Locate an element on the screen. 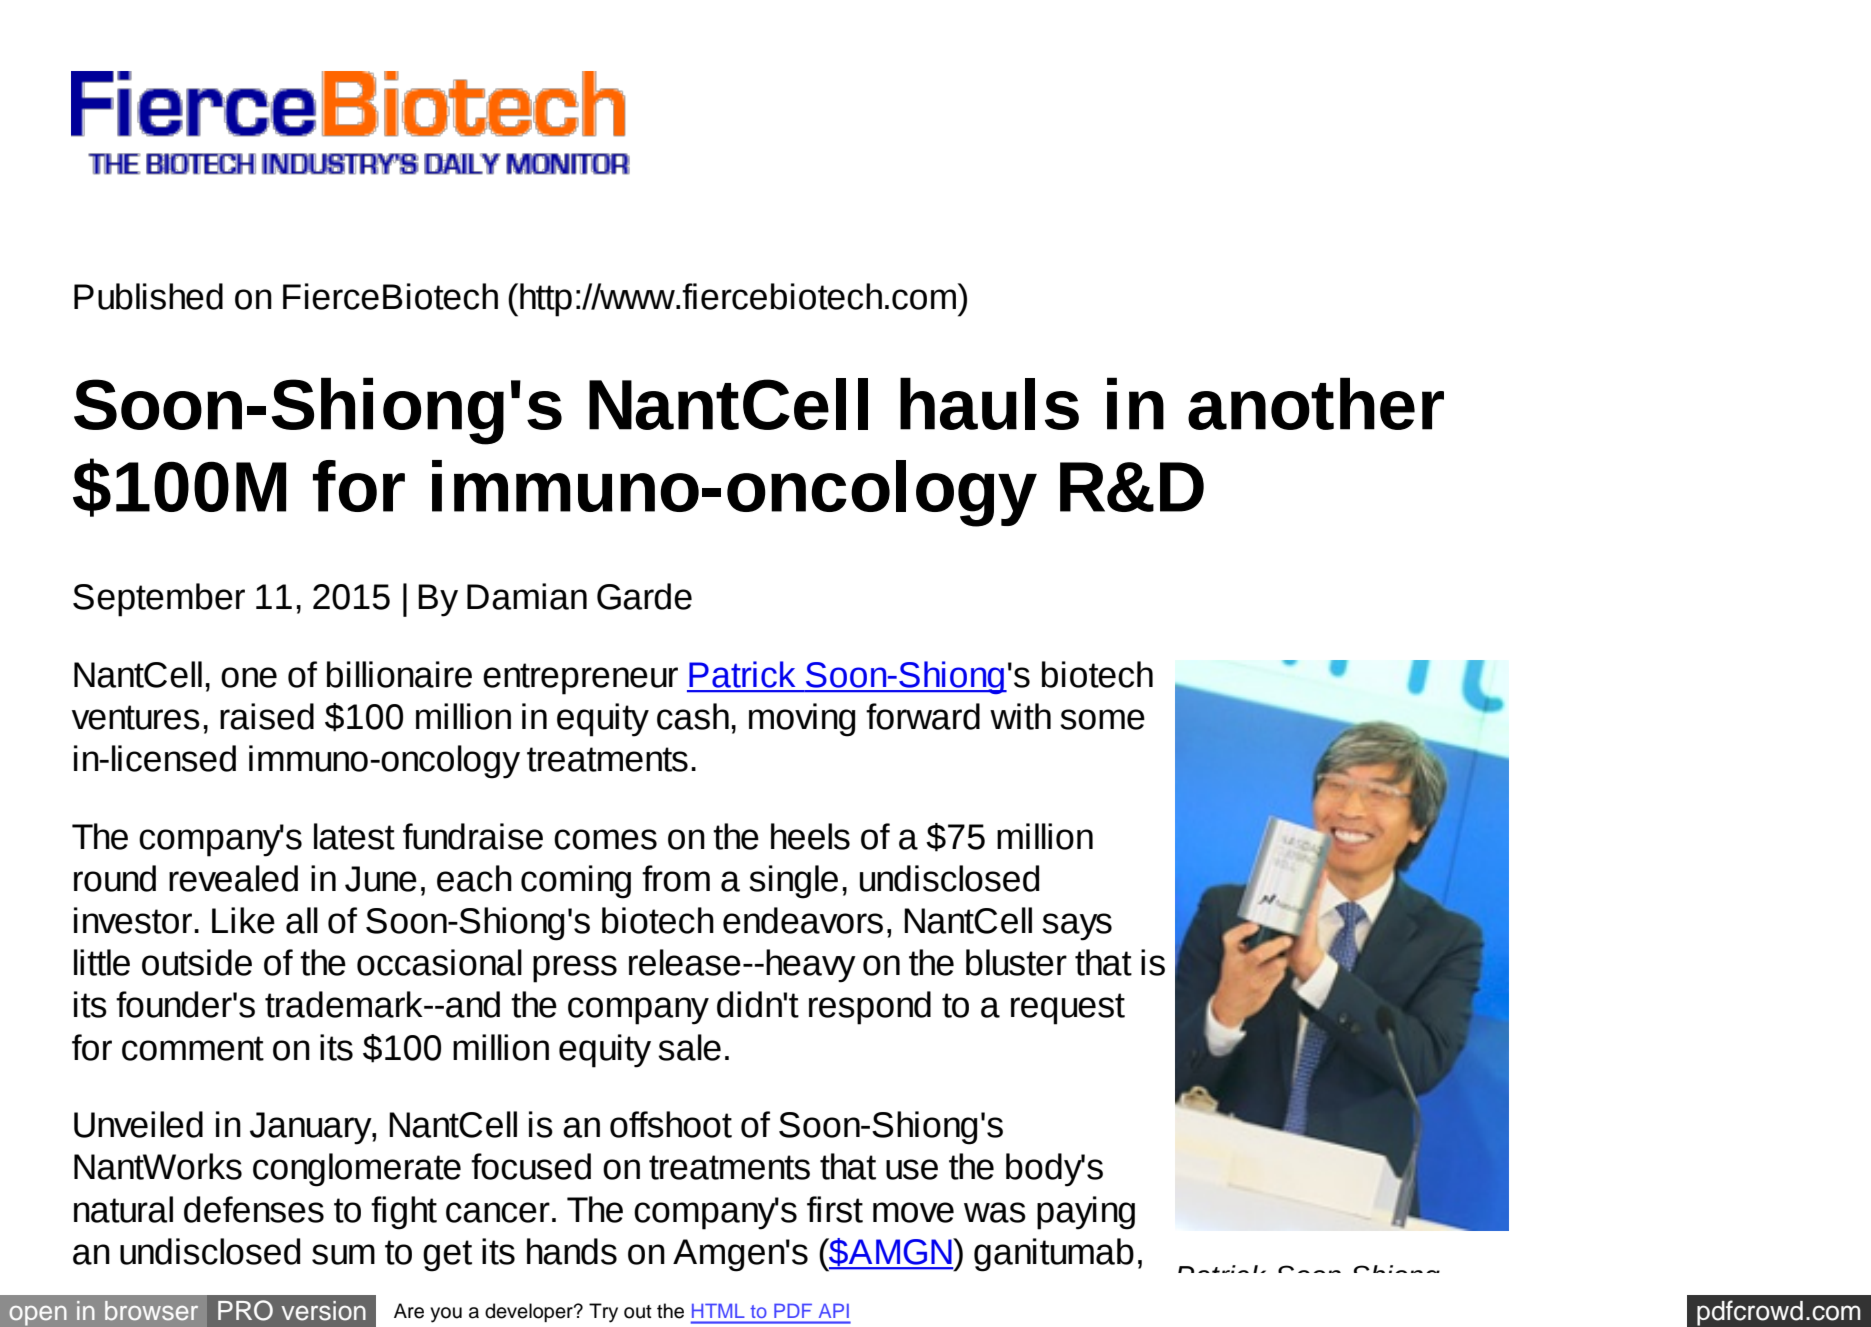  hauls is located at coordinates (989, 403).
